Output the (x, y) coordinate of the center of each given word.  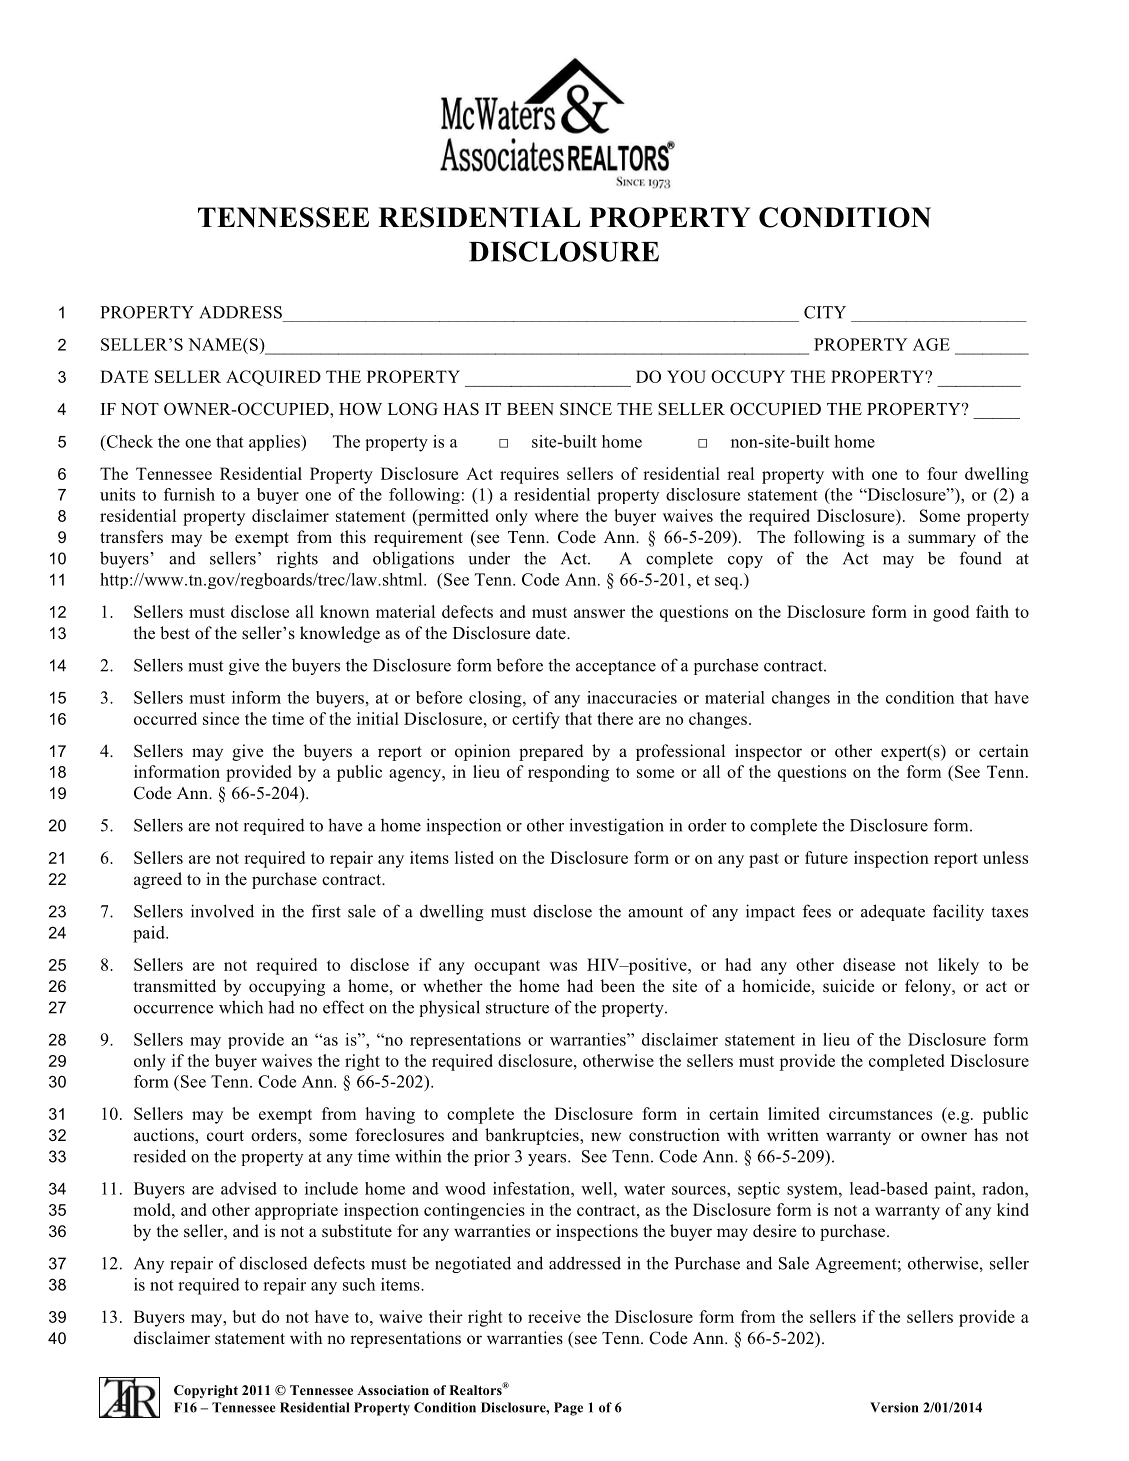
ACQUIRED (273, 378)
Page (568, 1409)
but (244, 1316)
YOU (686, 376)
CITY (825, 312)
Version (894, 1407)
